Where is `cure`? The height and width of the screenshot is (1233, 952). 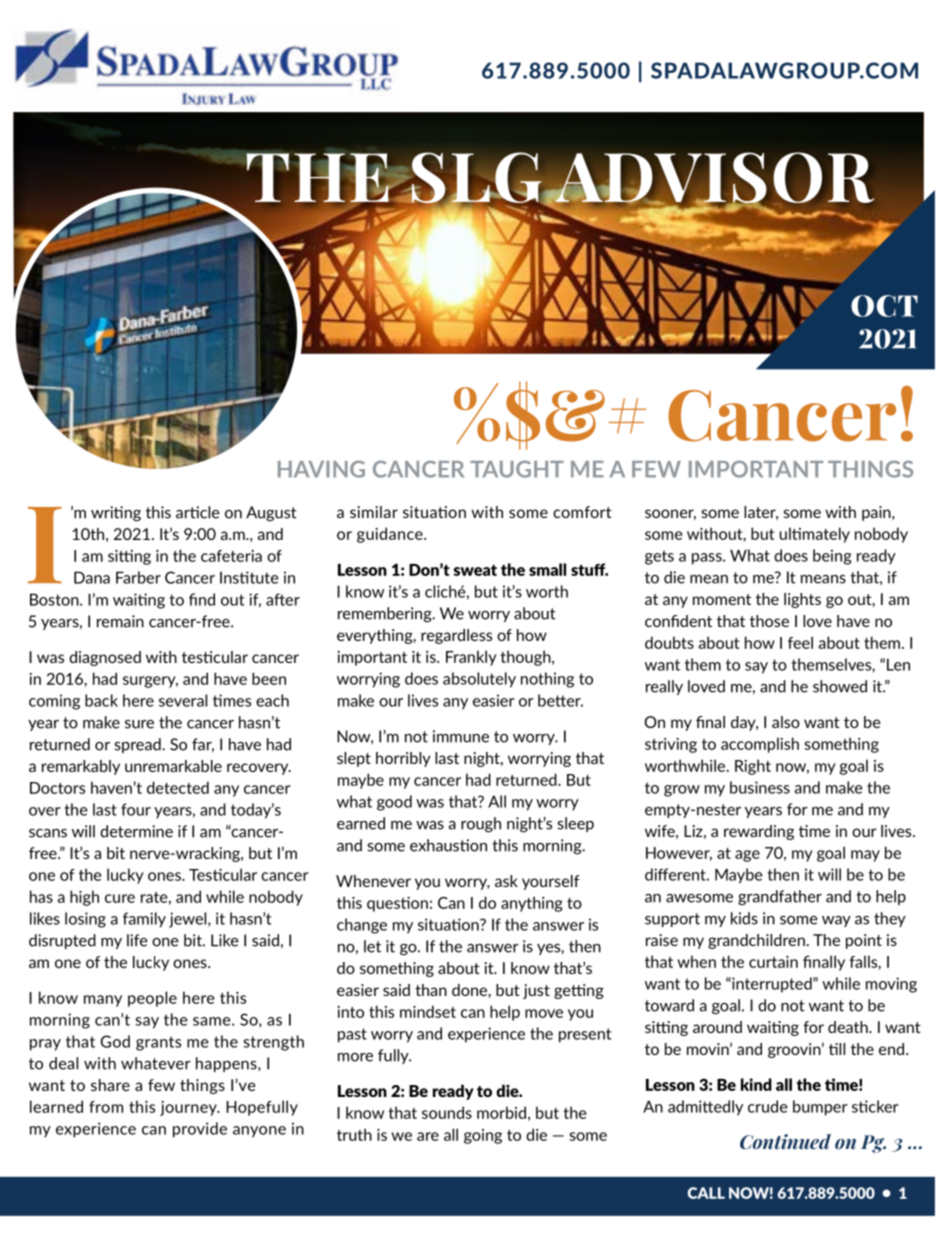
cure is located at coordinates (120, 898).
